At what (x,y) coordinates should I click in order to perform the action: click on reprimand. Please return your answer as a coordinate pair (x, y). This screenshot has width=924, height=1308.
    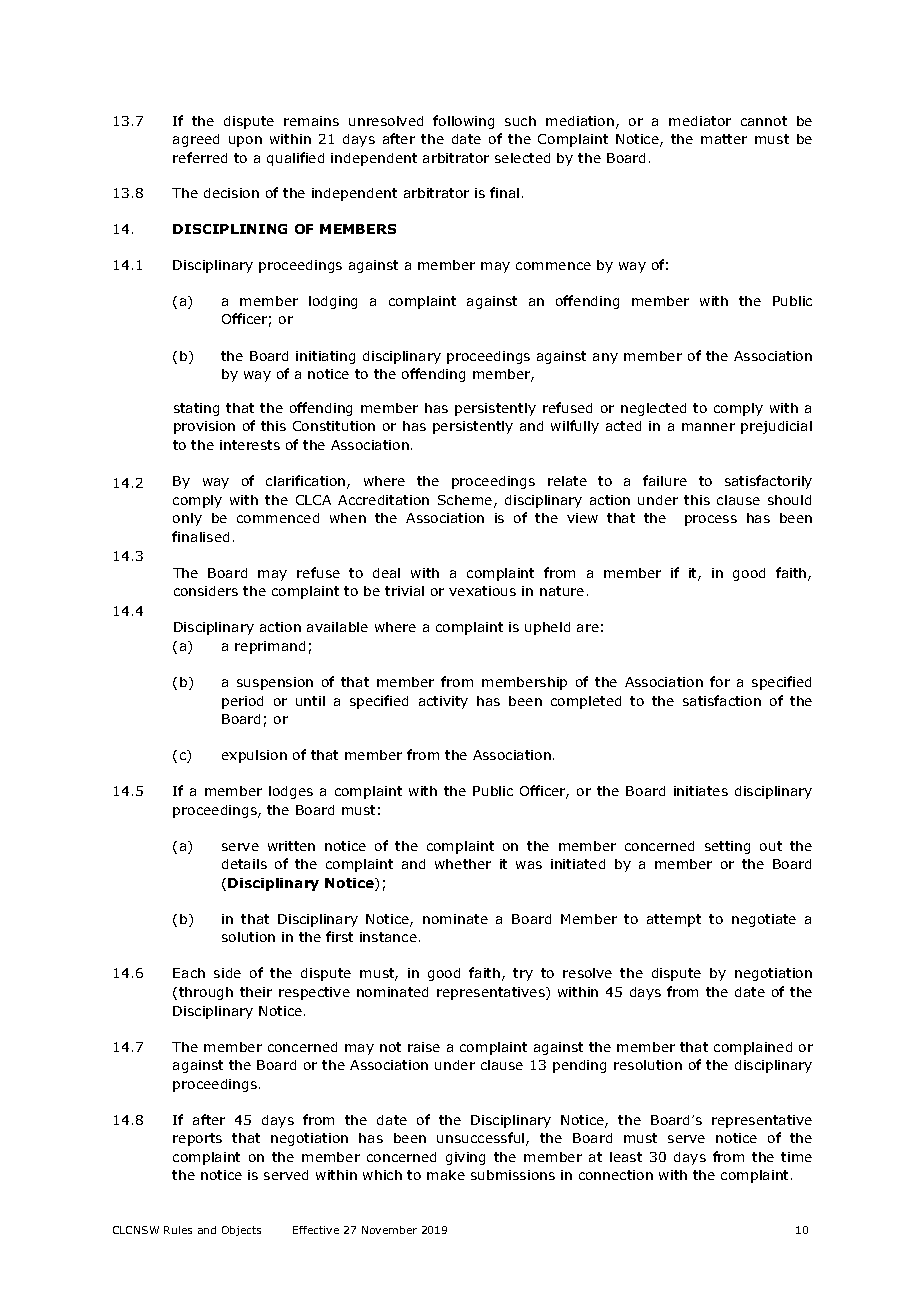
    Looking at the image, I should click on (270, 647).
